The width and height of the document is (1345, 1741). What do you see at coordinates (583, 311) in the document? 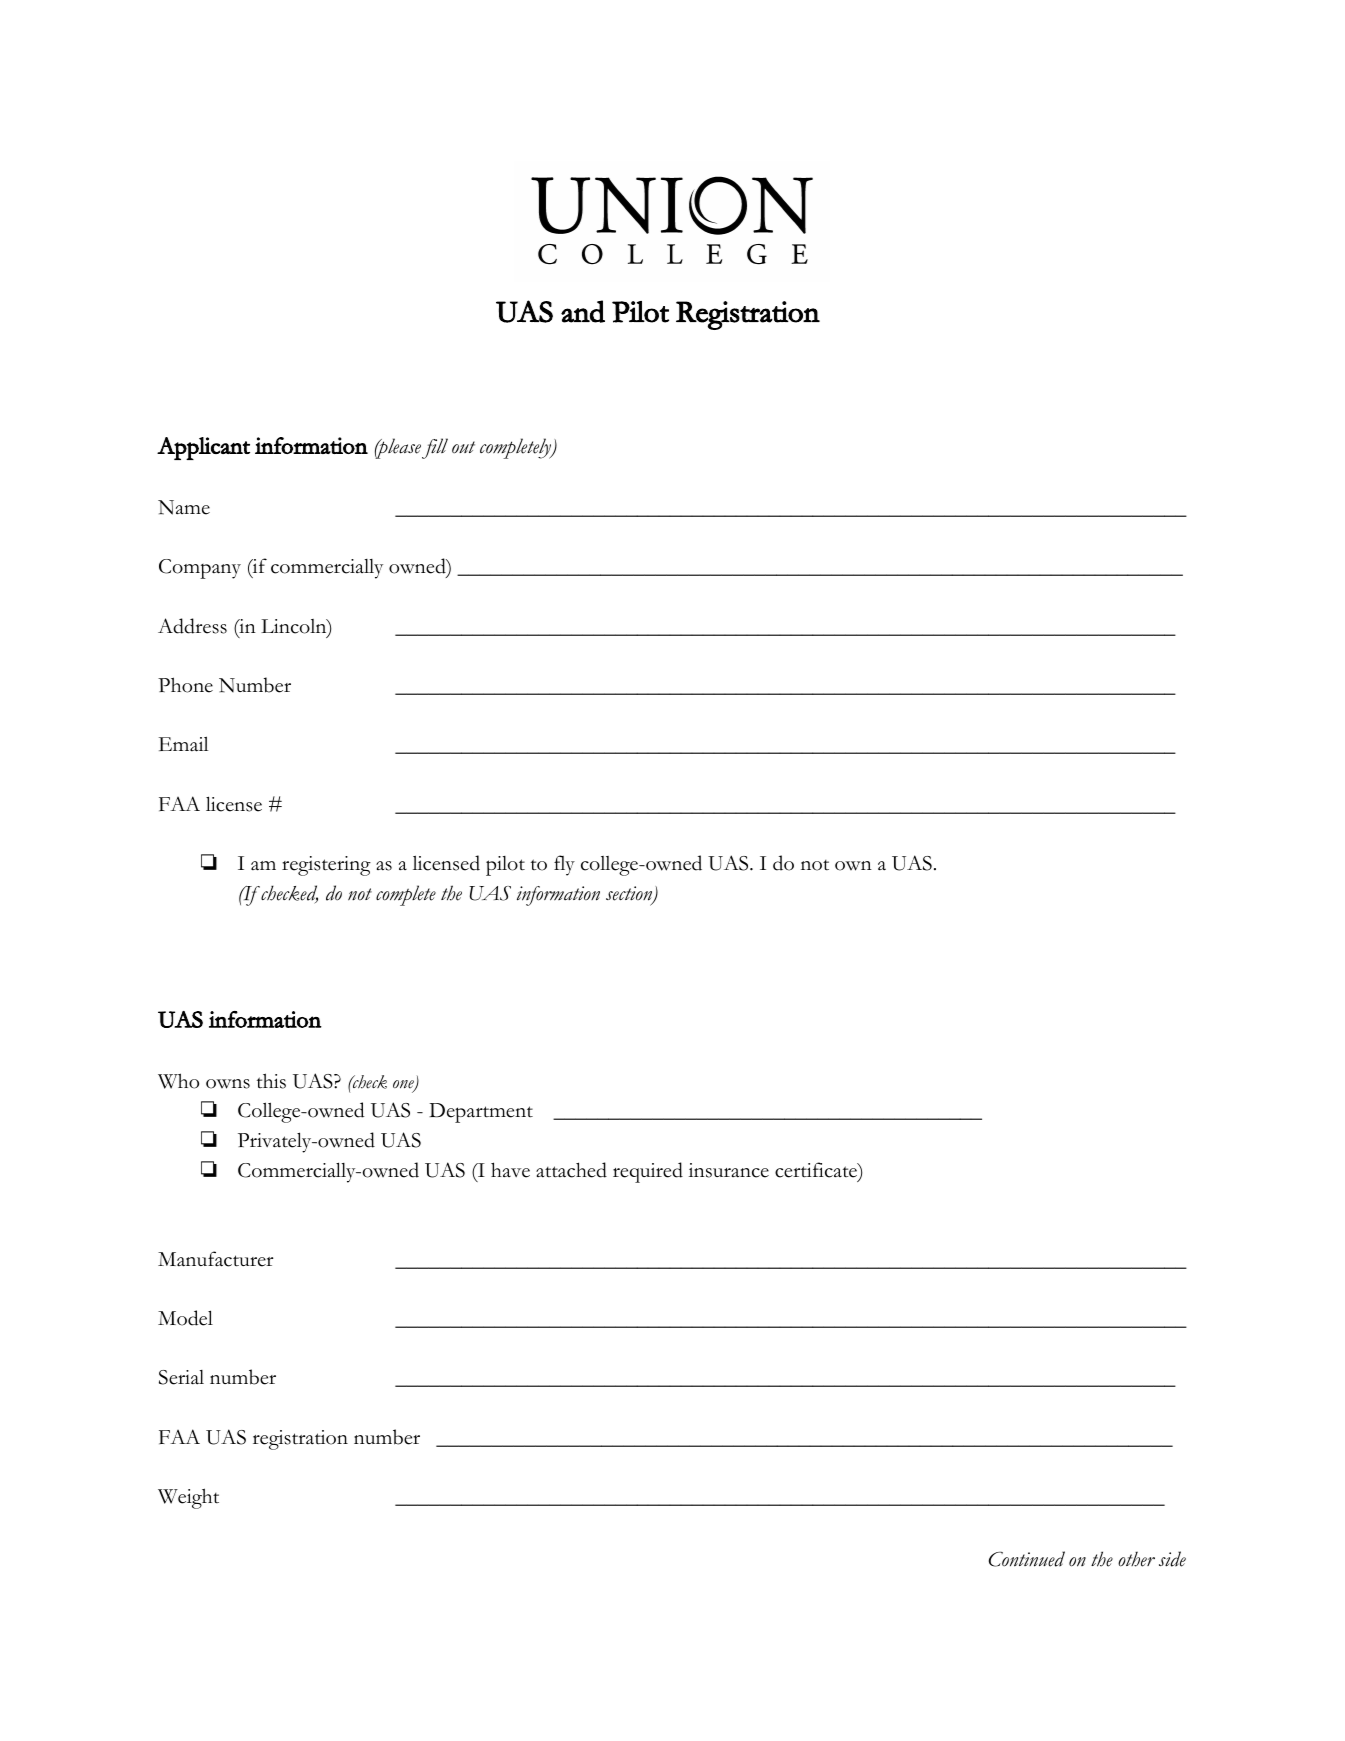
I see `and` at bounding box center [583, 311].
